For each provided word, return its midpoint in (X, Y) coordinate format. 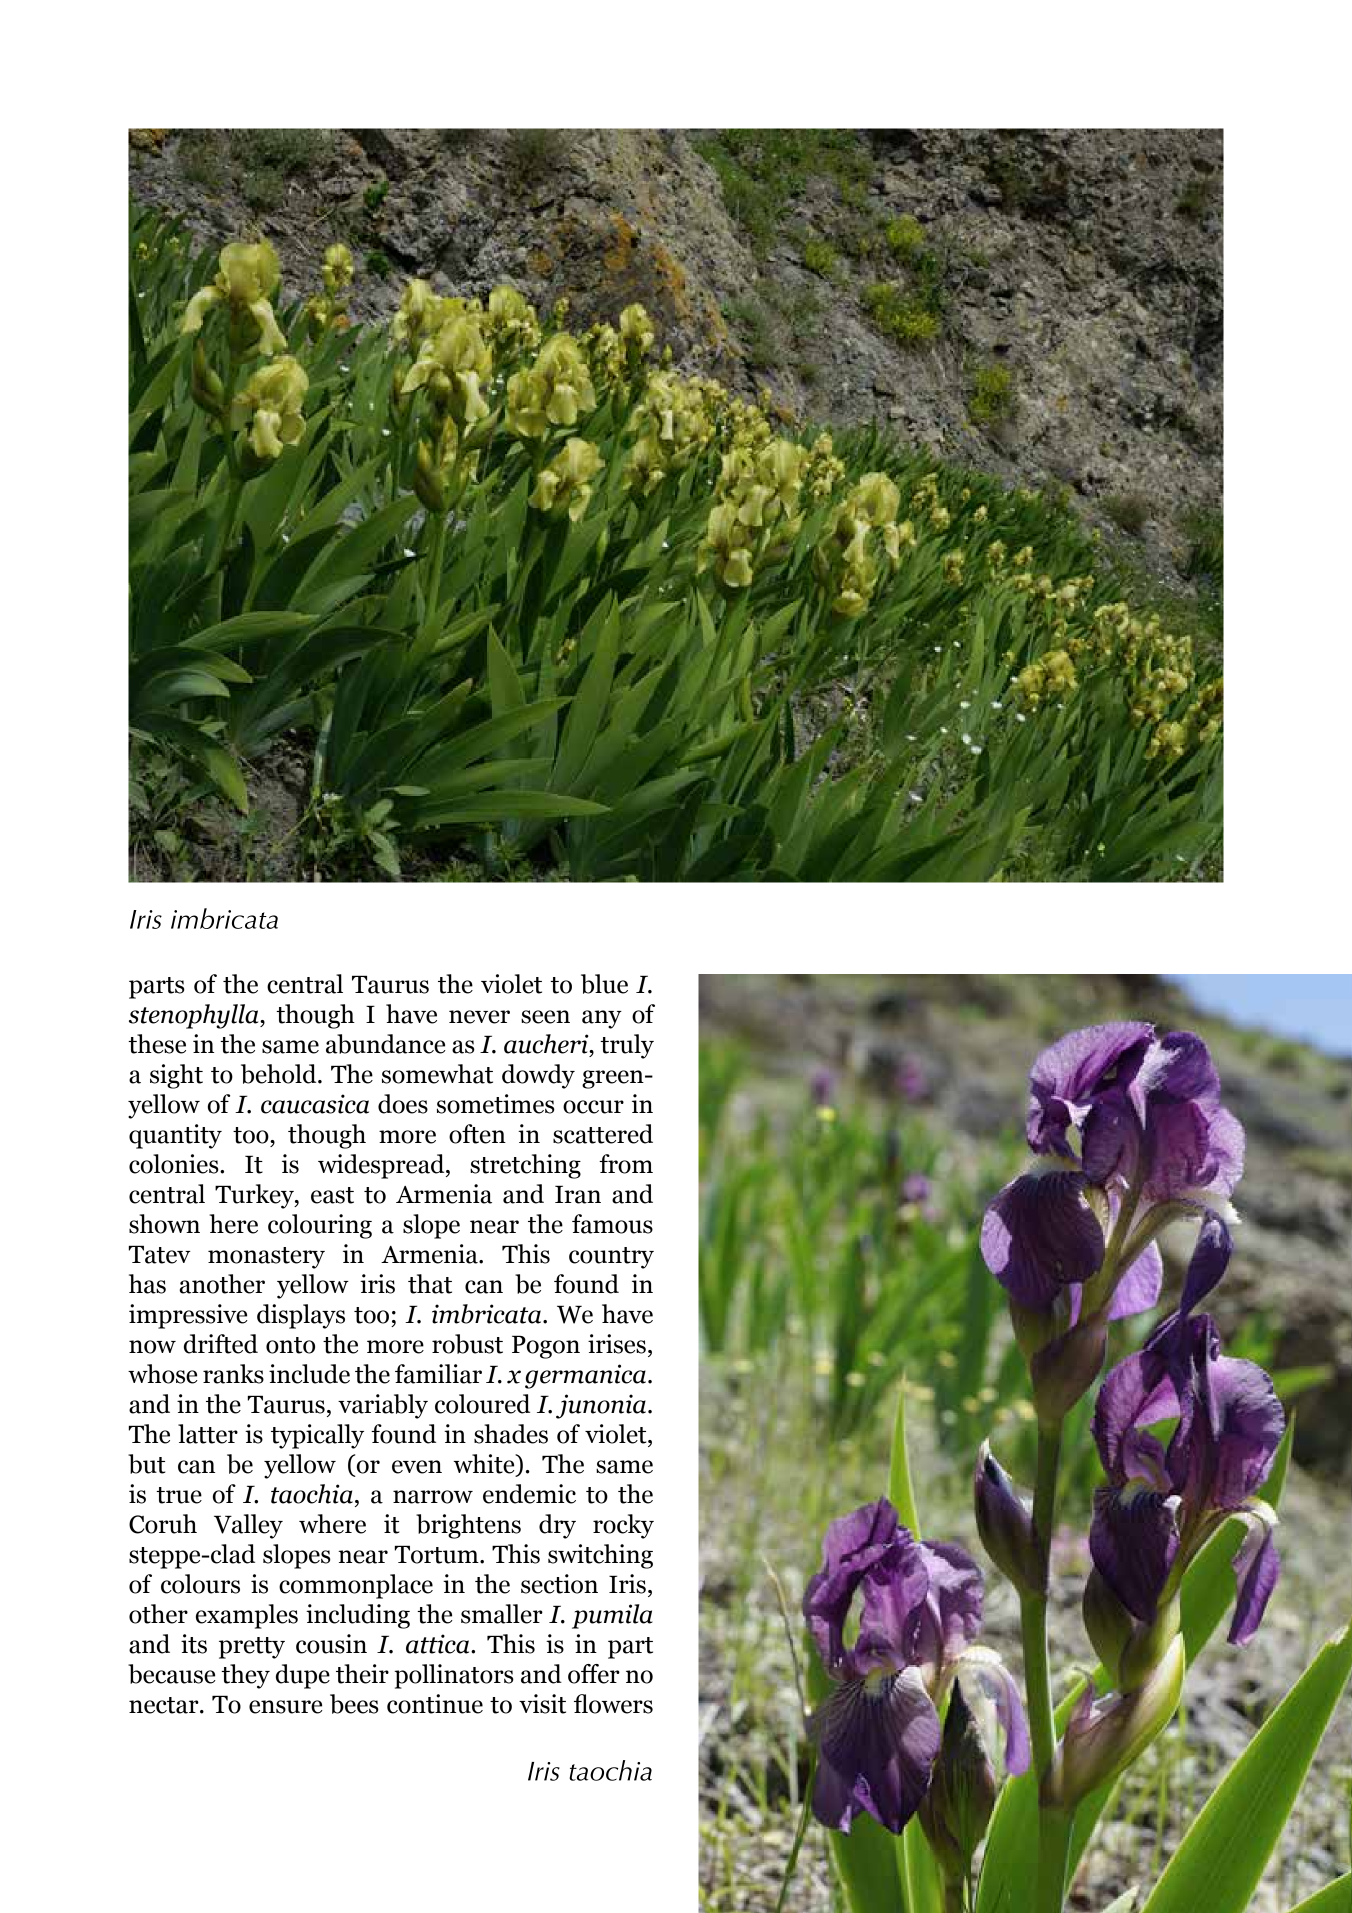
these (157, 1044)
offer (594, 1674)
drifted (221, 1344)
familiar (438, 1374)
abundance (386, 1044)
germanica (585, 1376)
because (172, 1674)
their (362, 1674)
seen (545, 1017)
